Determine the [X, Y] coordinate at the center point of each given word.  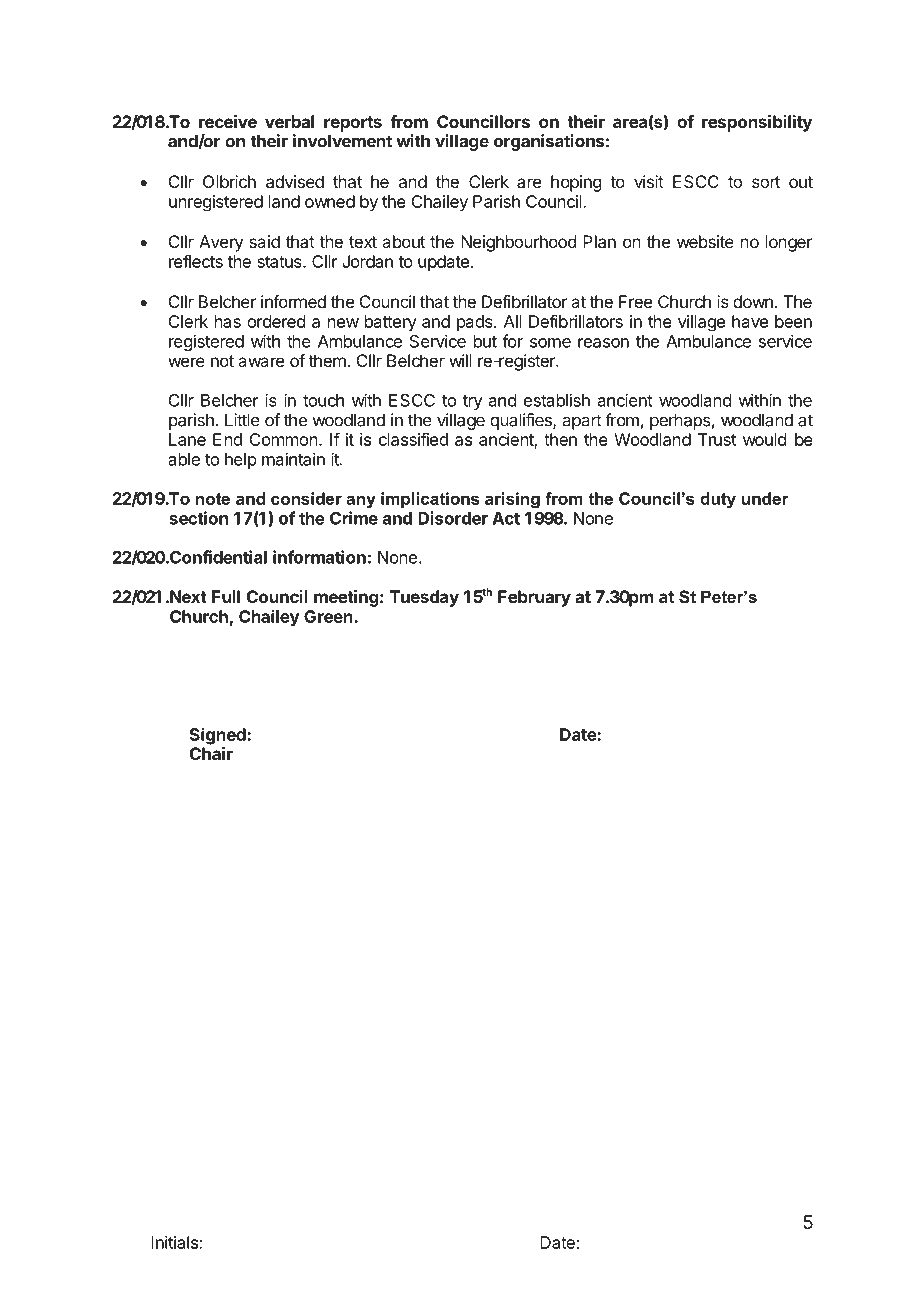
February [534, 598]
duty [718, 500]
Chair [211, 753]
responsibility [757, 123]
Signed [219, 736]
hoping [576, 183]
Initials [175, 1242]
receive [228, 121]
